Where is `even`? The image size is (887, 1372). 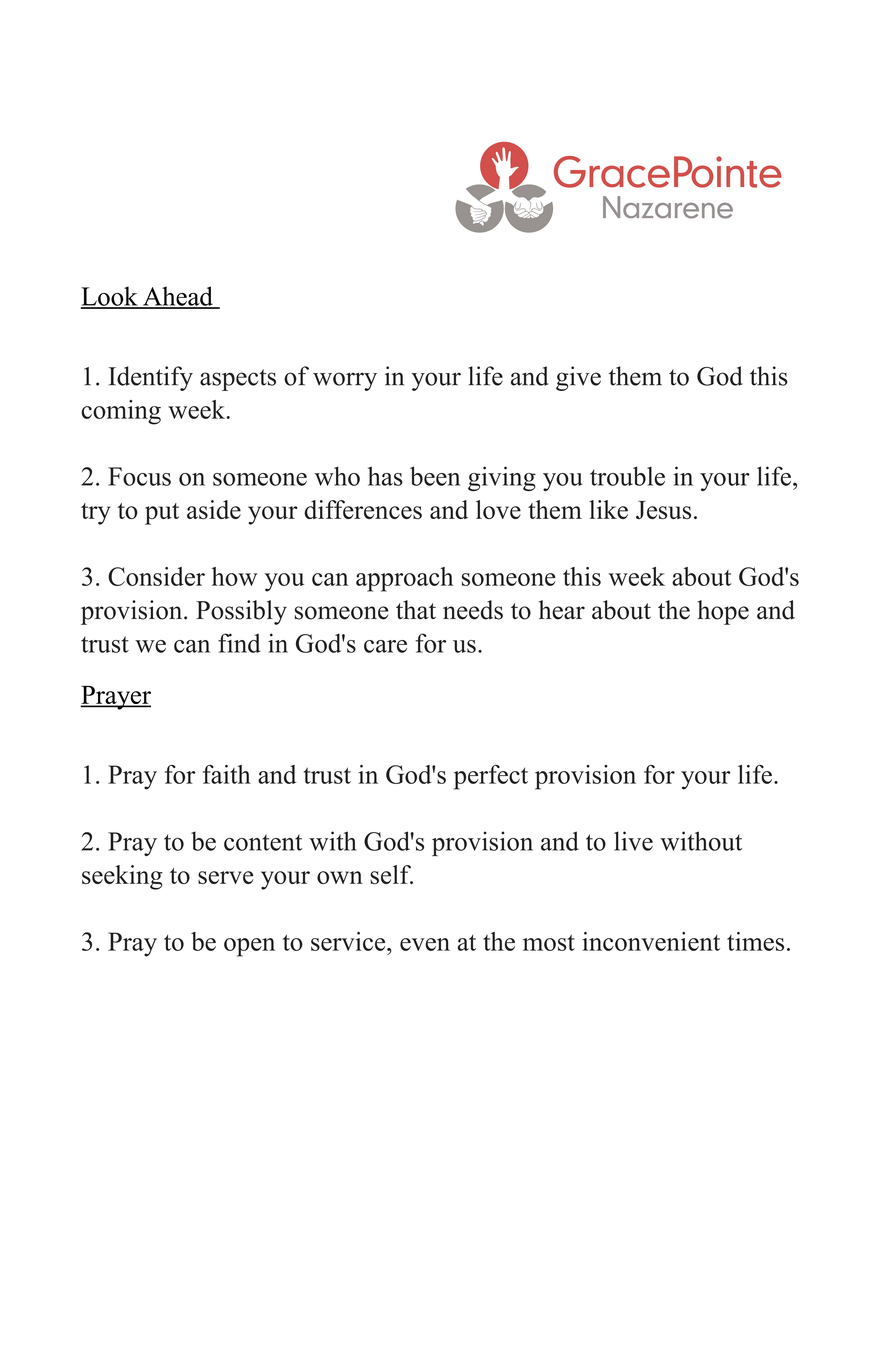 even is located at coordinates (425, 944).
